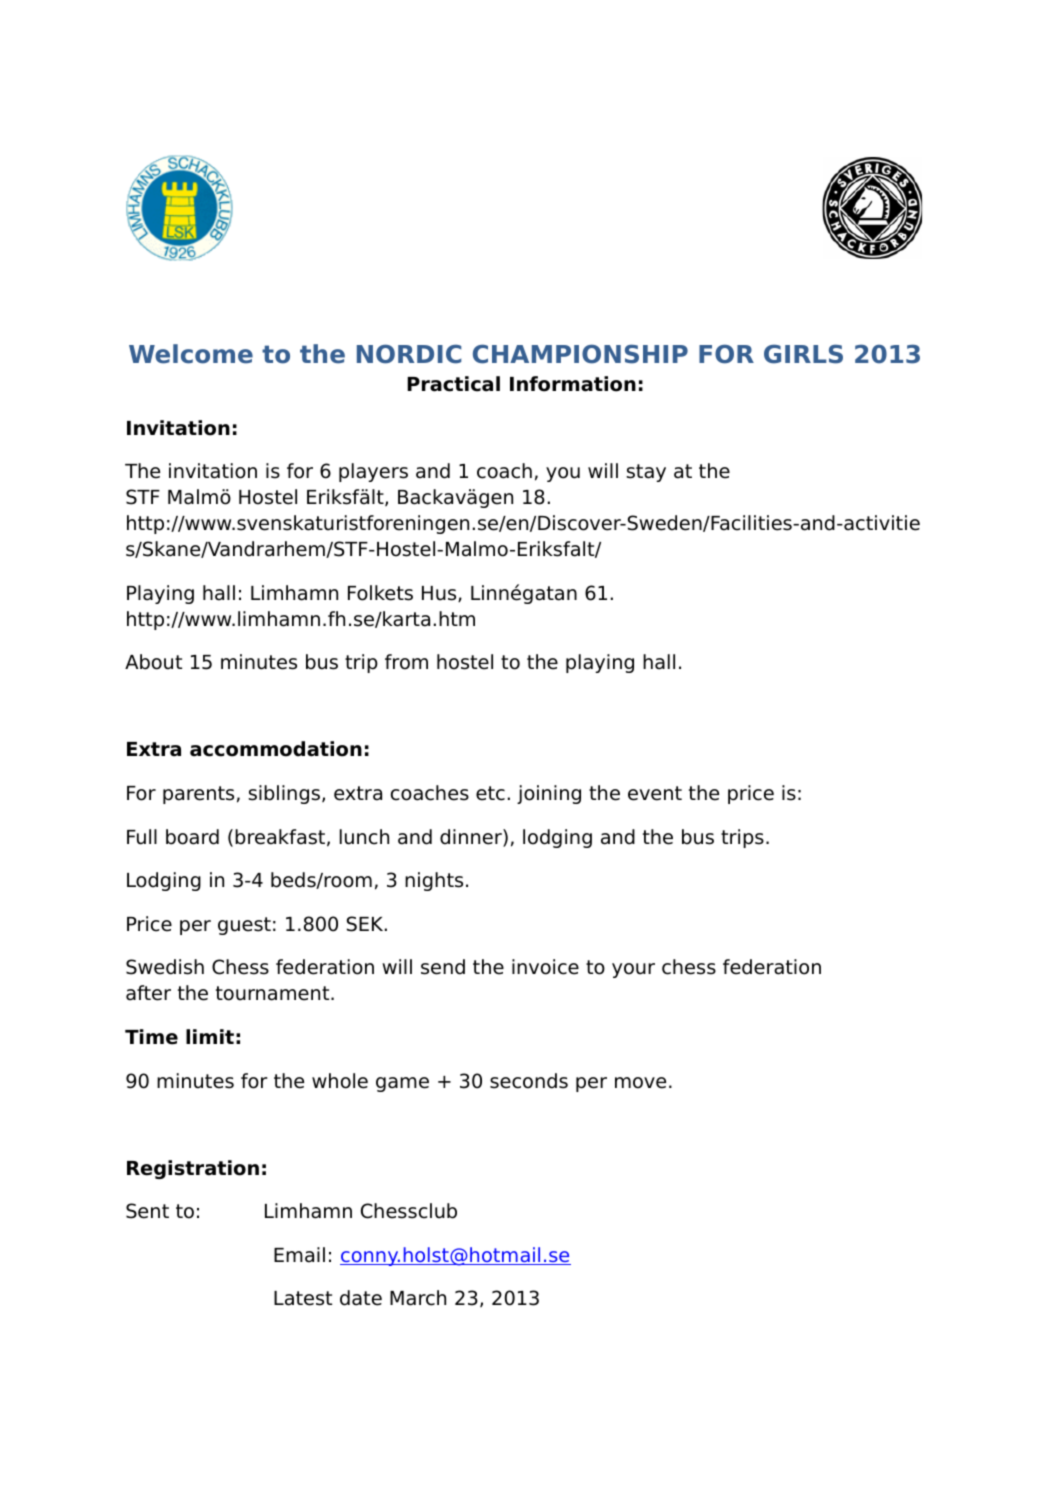  I want to click on board, so click(192, 837).
